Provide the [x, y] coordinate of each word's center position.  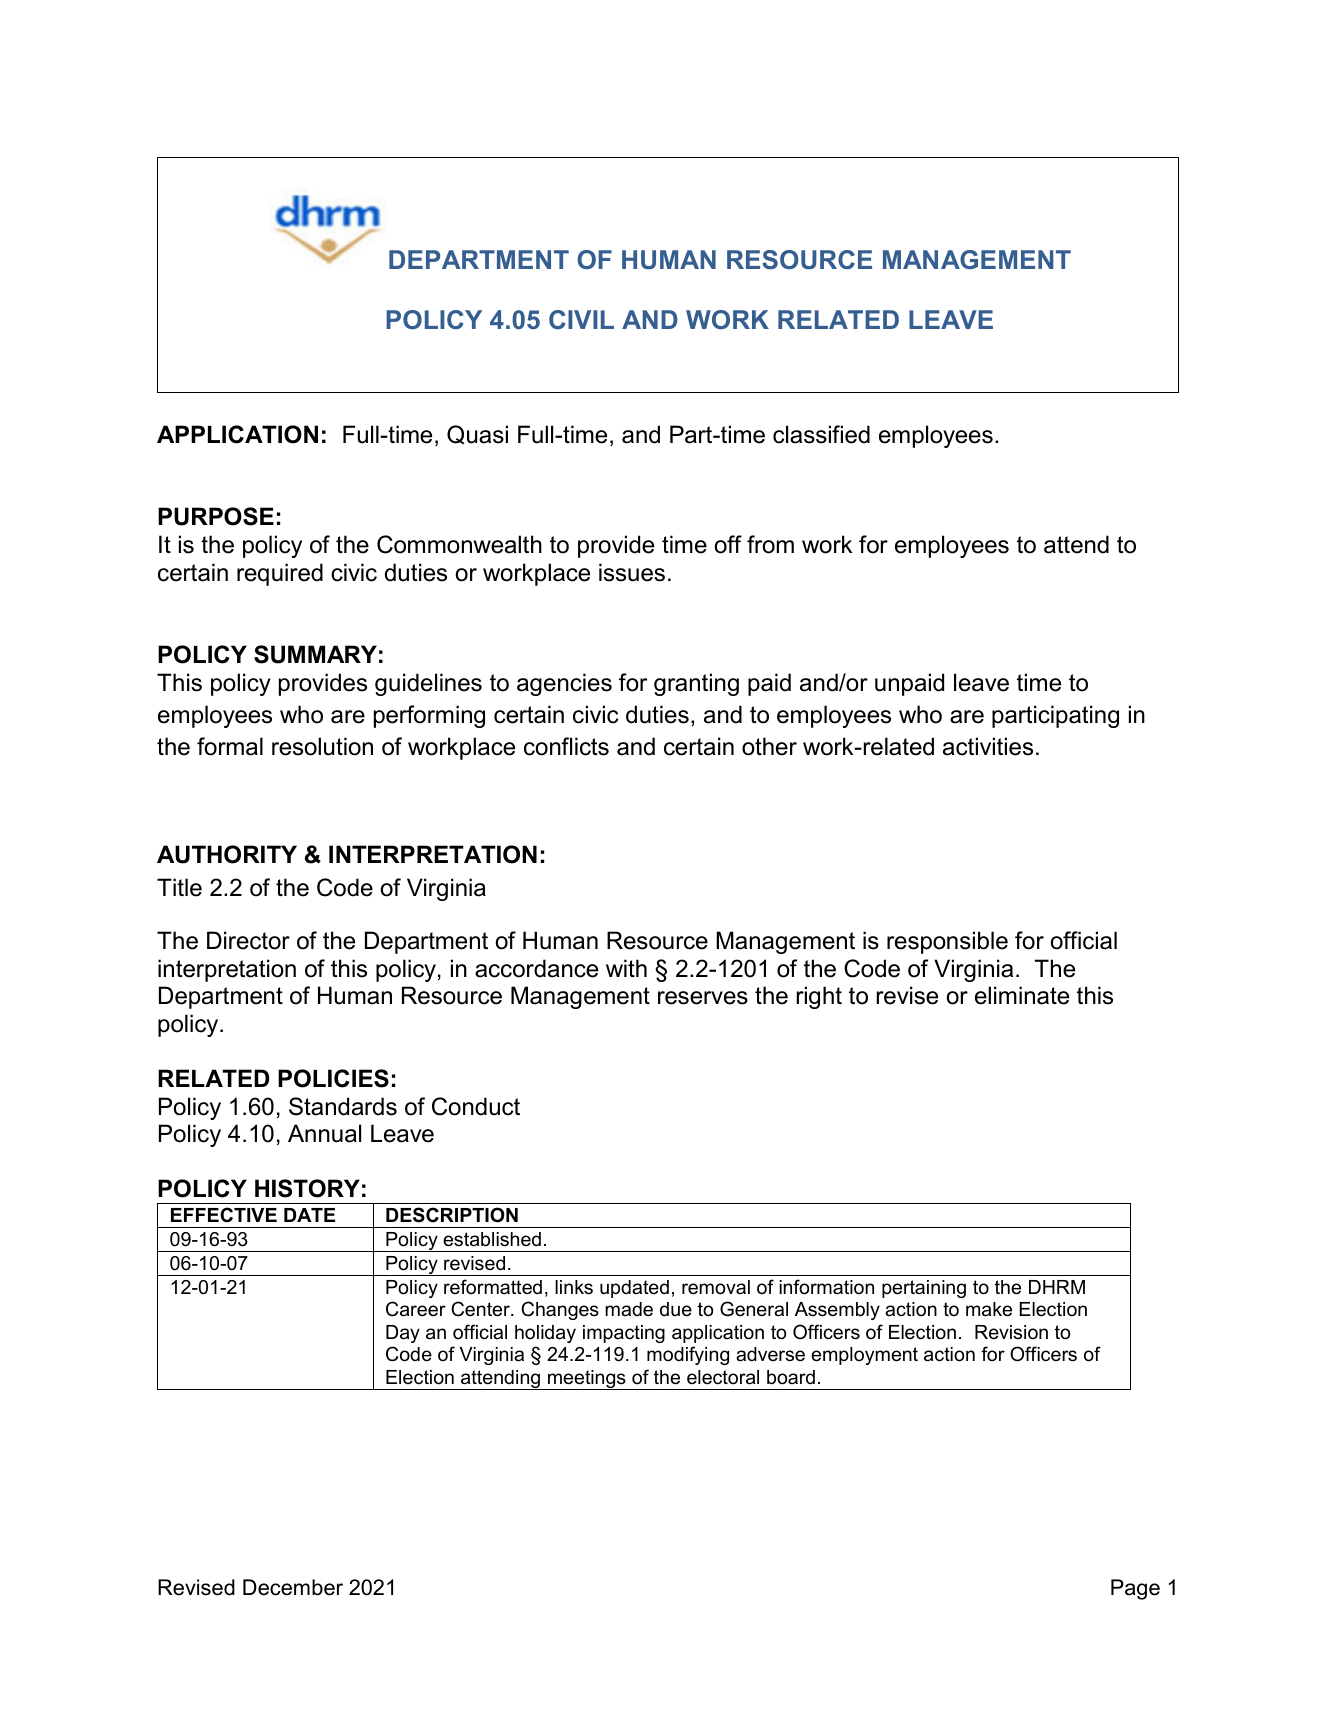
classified [821, 434]
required [280, 574]
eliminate [1022, 995]
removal [716, 1287]
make [989, 1309]
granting [696, 684]
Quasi [477, 434]
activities [988, 746]
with [626, 968]
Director [248, 940]
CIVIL [581, 319]
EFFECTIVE [224, 1215]
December [293, 1587]
